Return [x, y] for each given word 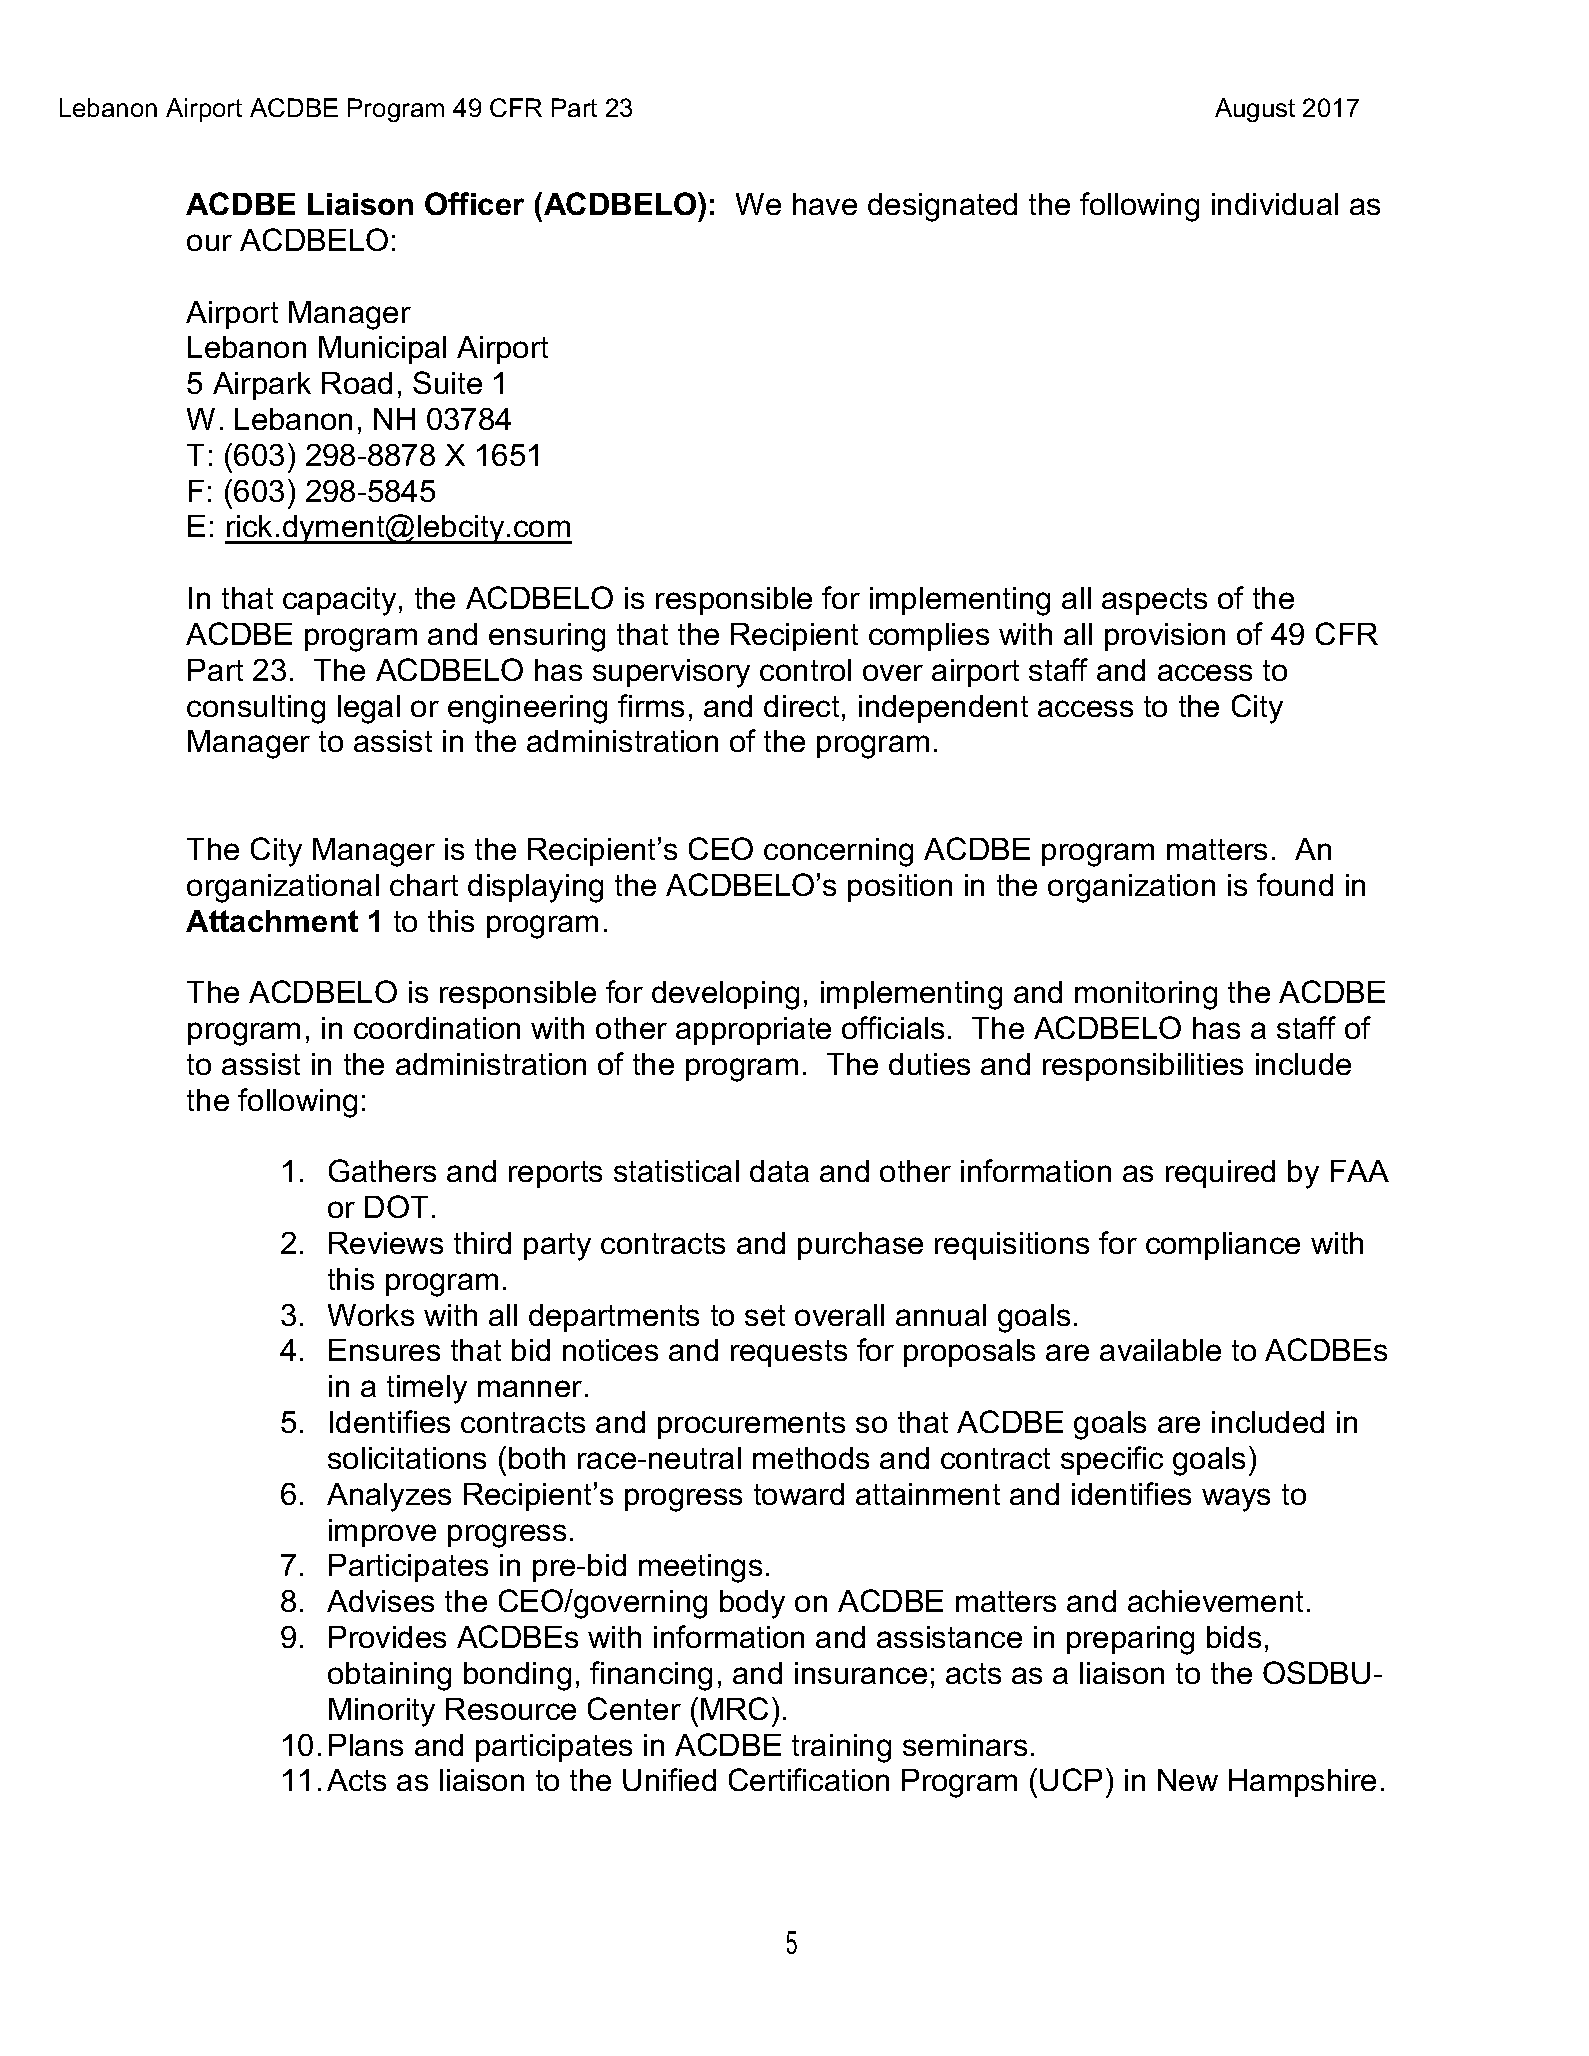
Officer [474, 203]
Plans [366, 1745]
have [825, 204]
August [1255, 110]
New [1188, 1780]
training [841, 1748]
